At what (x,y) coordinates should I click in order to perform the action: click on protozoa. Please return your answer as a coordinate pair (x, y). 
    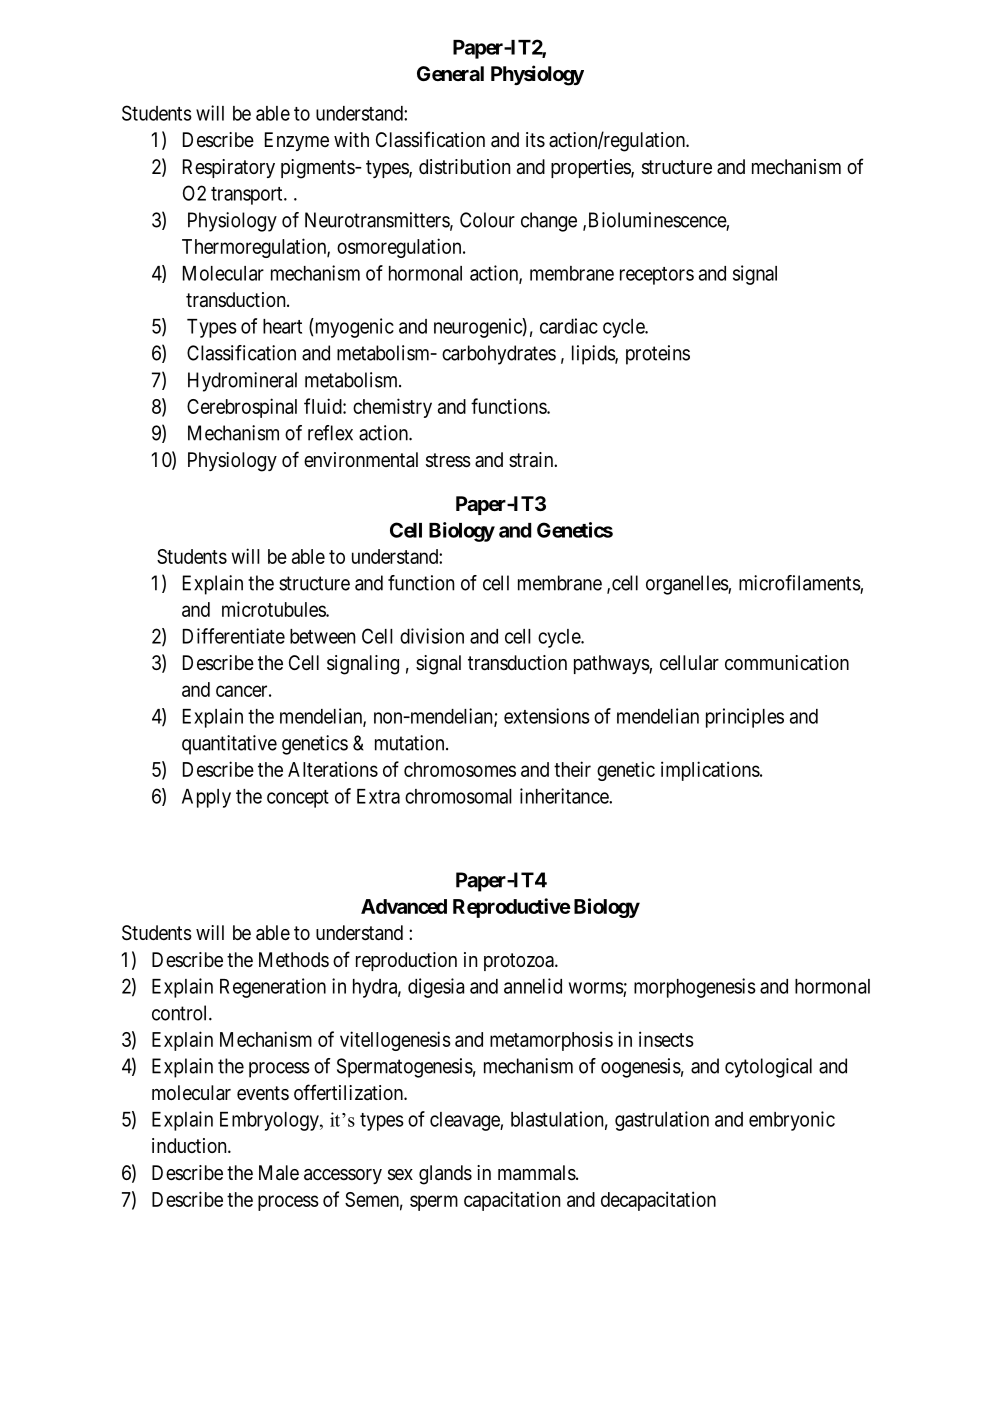
    Looking at the image, I should click on (520, 962).
